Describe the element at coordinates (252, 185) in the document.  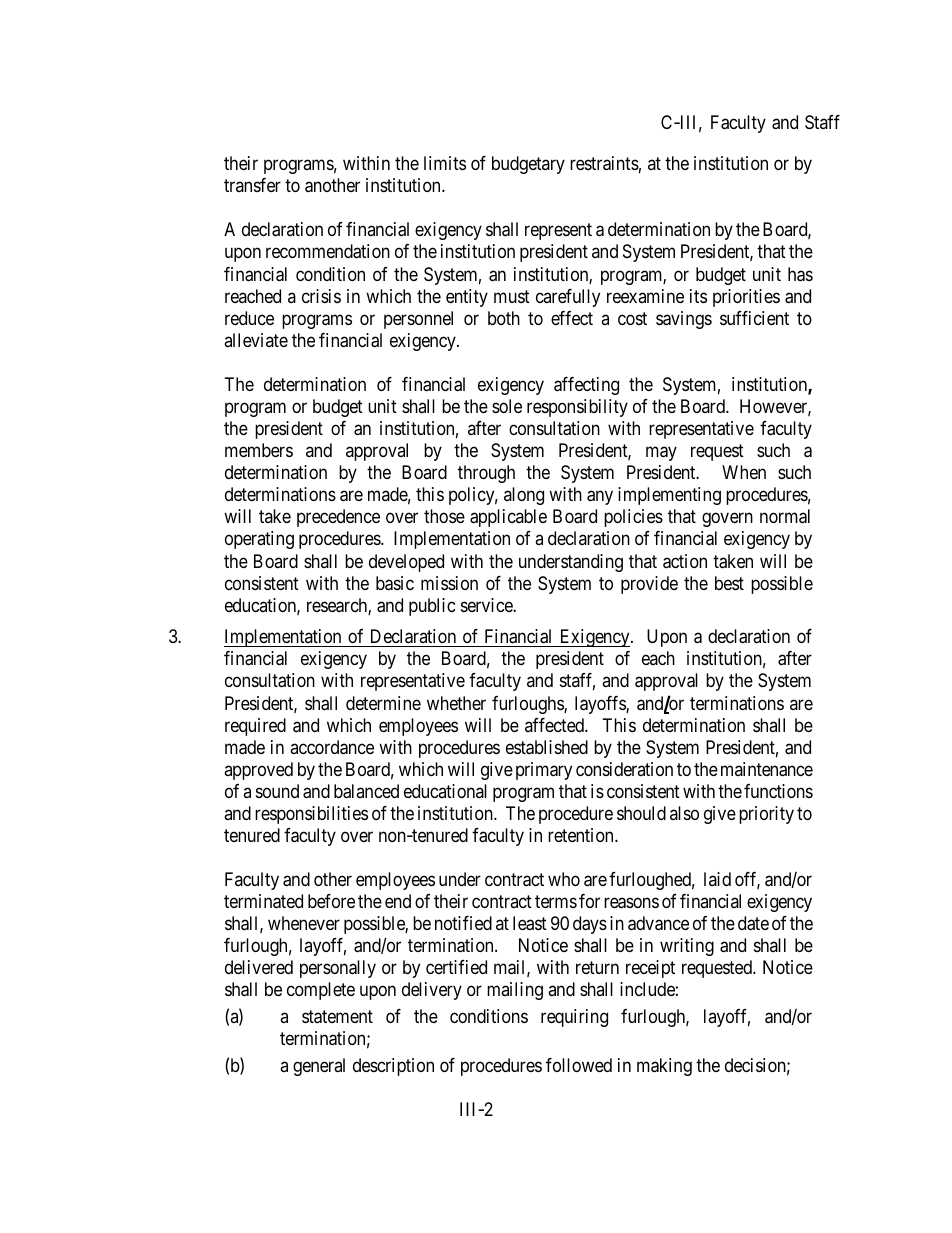
I see `transfer` at that location.
